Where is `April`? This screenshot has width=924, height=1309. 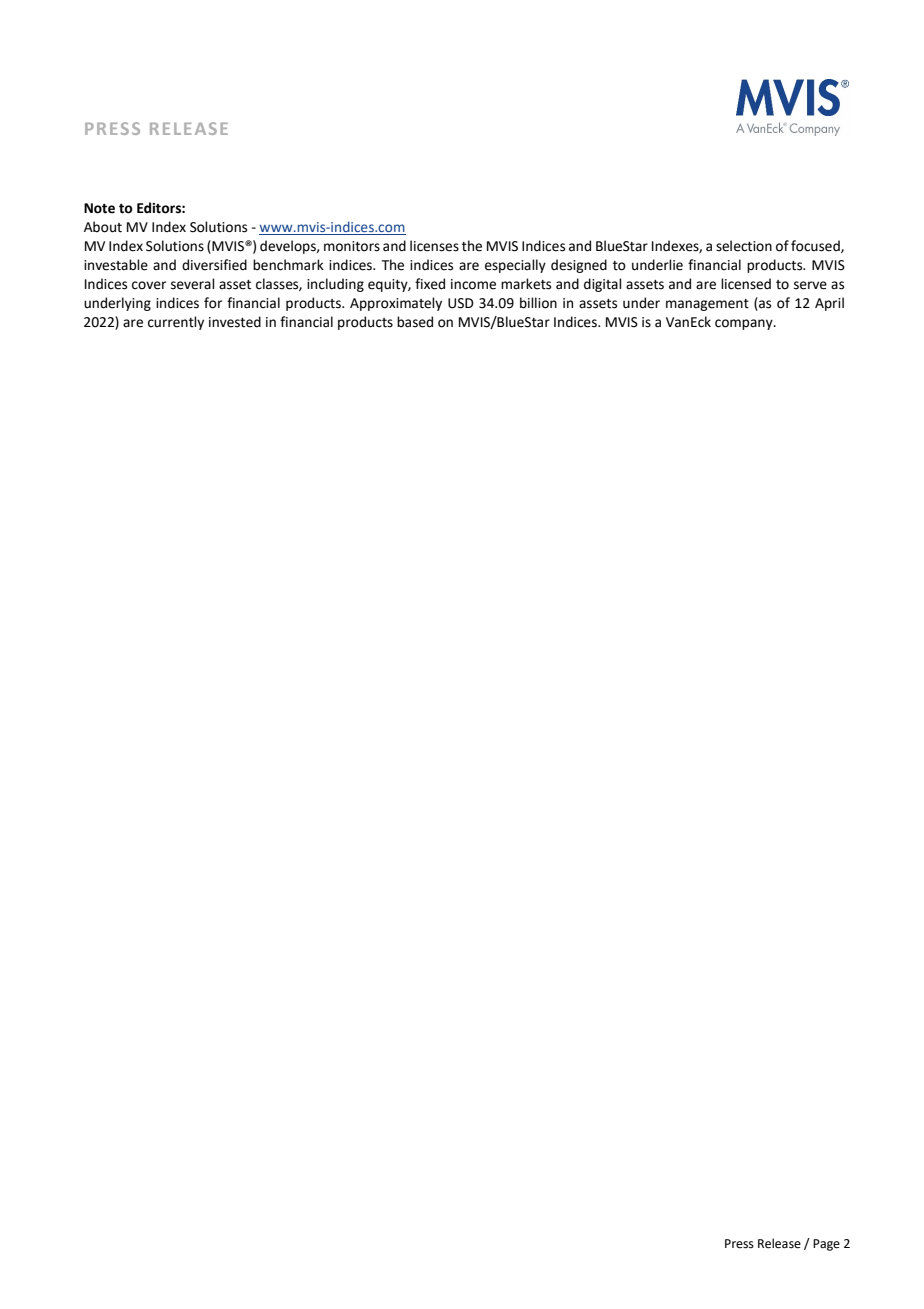
April is located at coordinates (829, 304).
